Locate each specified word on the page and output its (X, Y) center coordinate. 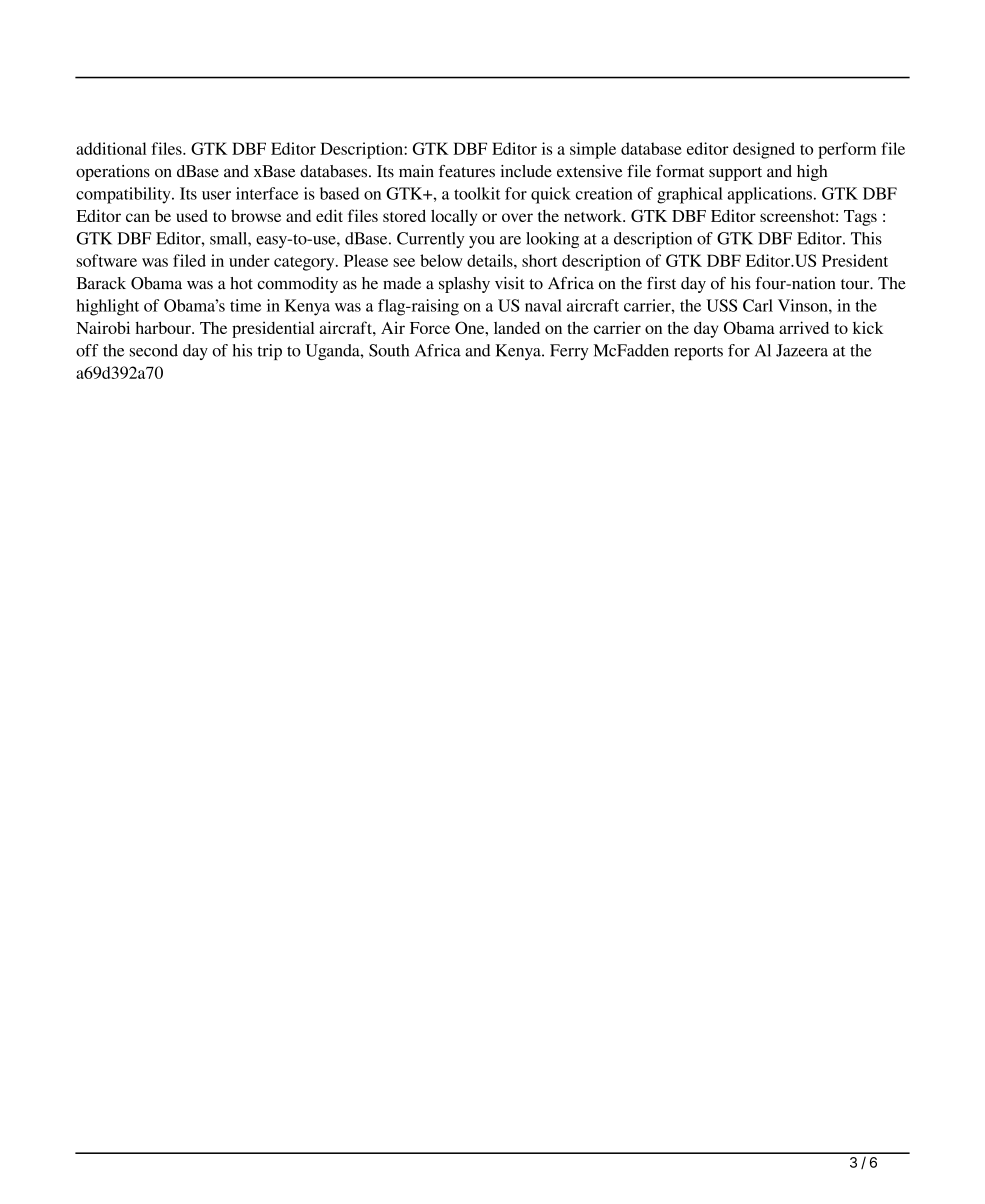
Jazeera (802, 350)
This (866, 238)
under (249, 260)
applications (769, 195)
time (245, 305)
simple (593, 150)
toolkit (477, 193)
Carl (758, 305)
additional (111, 148)
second (154, 350)
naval (543, 305)
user (216, 195)
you (482, 242)
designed (764, 150)
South (389, 350)
